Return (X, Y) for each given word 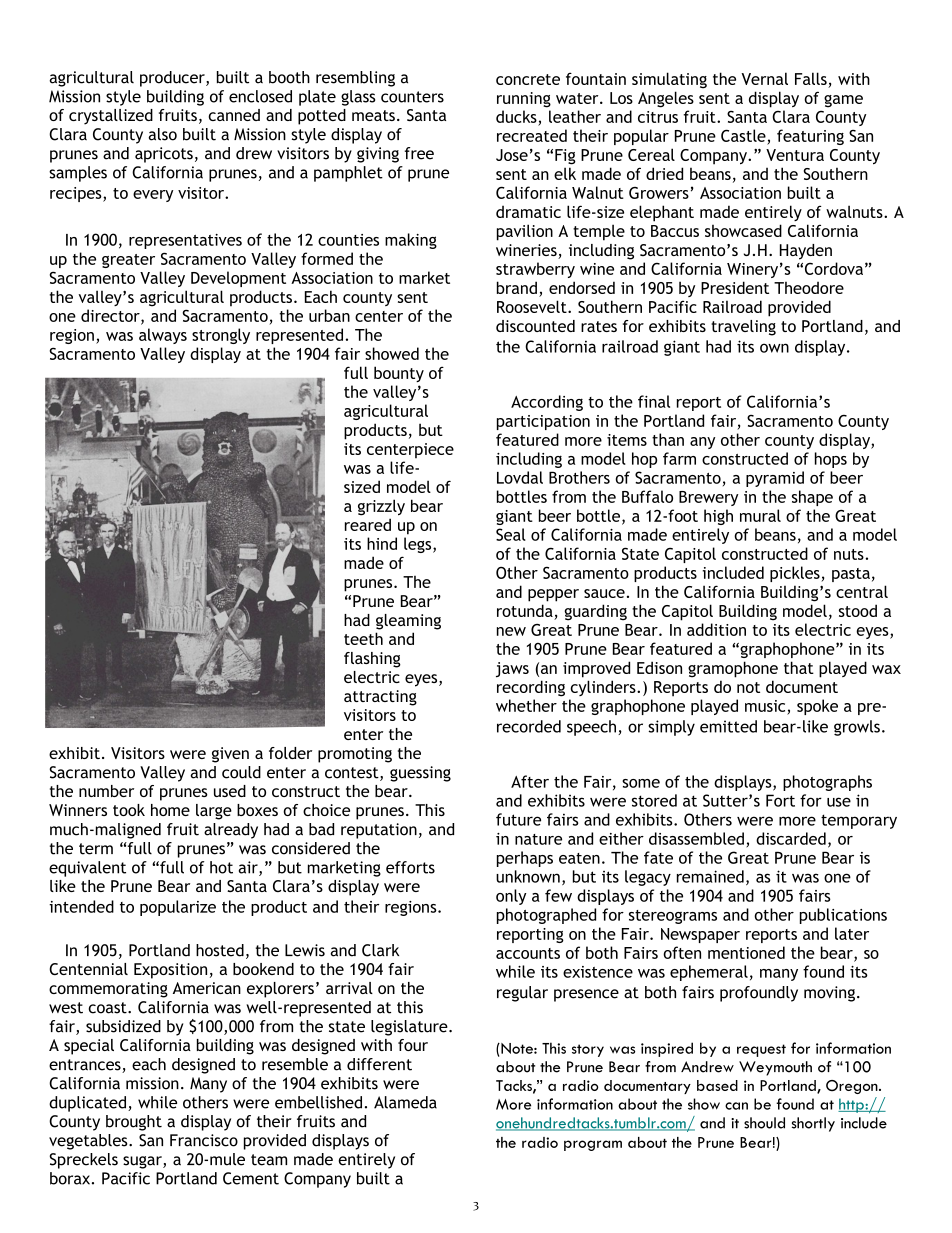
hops (831, 460)
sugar (143, 1162)
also (162, 134)
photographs (827, 783)
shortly (813, 1124)
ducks (516, 116)
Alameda (405, 1102)
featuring (810, 137)
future (518, 819)
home (170, 810)
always (163, 336)
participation (543, 422)
